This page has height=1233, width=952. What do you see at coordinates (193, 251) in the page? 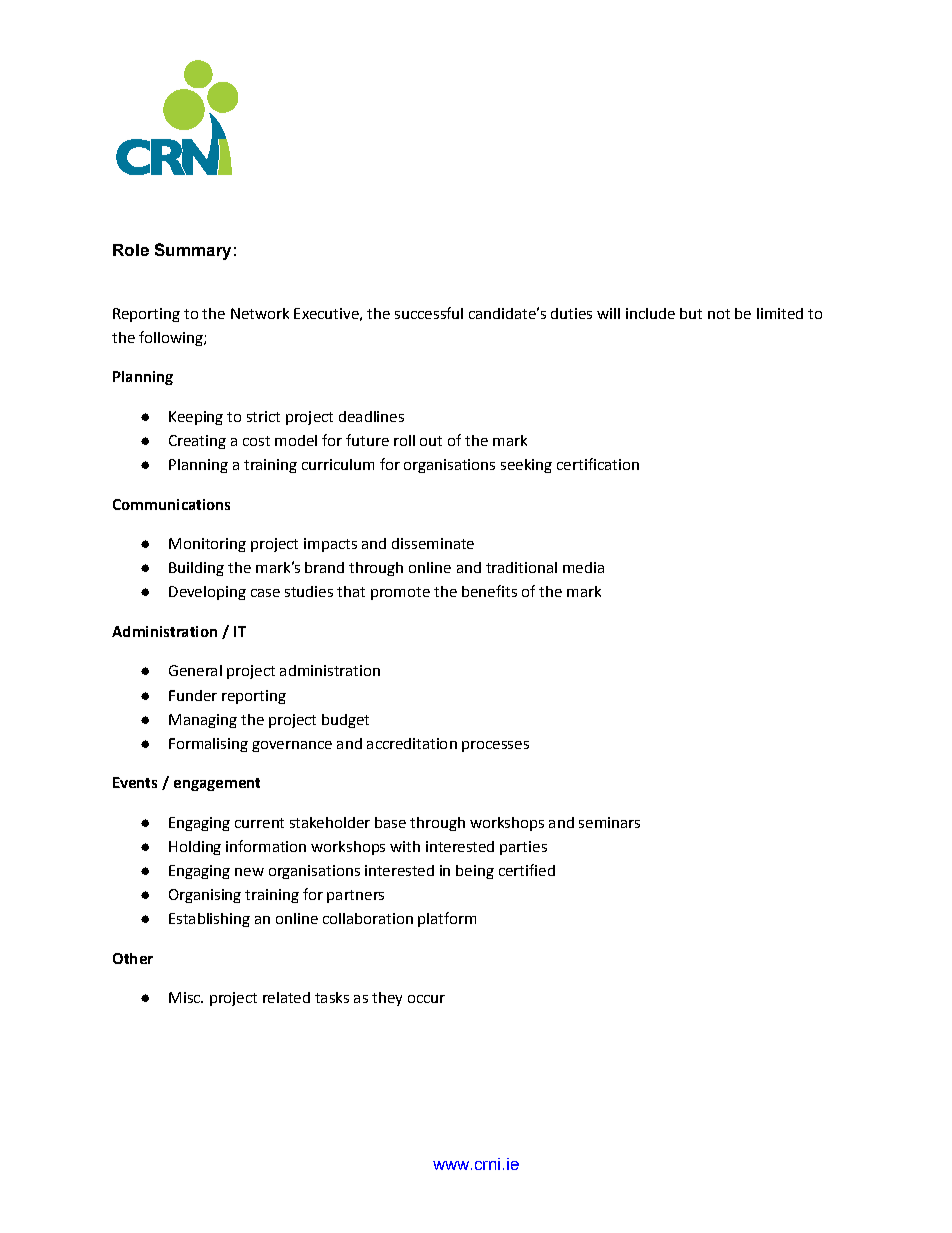
I see `Summary` at bounding box center [193, 251].
